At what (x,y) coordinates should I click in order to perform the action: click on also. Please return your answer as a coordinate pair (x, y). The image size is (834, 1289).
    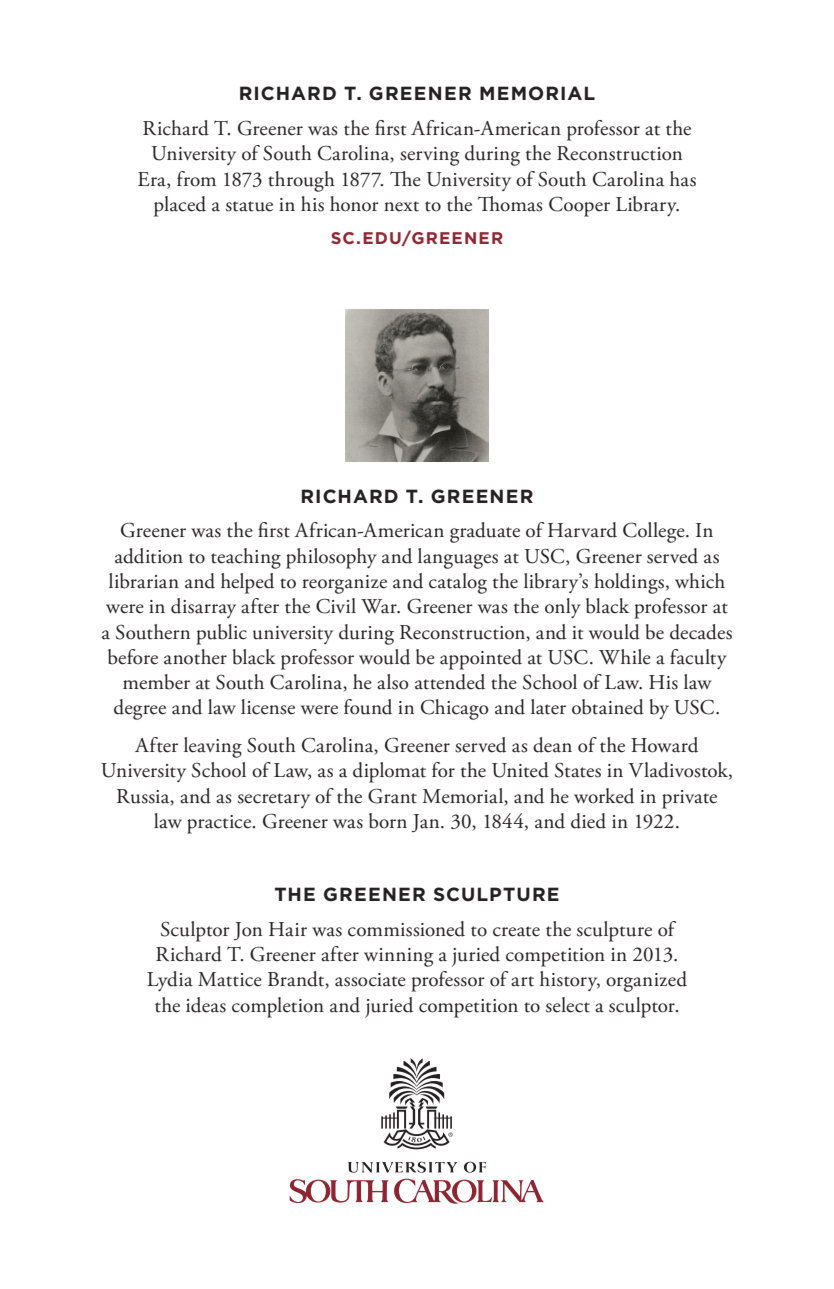
    Looking at the image, I should click on (393, 682).
